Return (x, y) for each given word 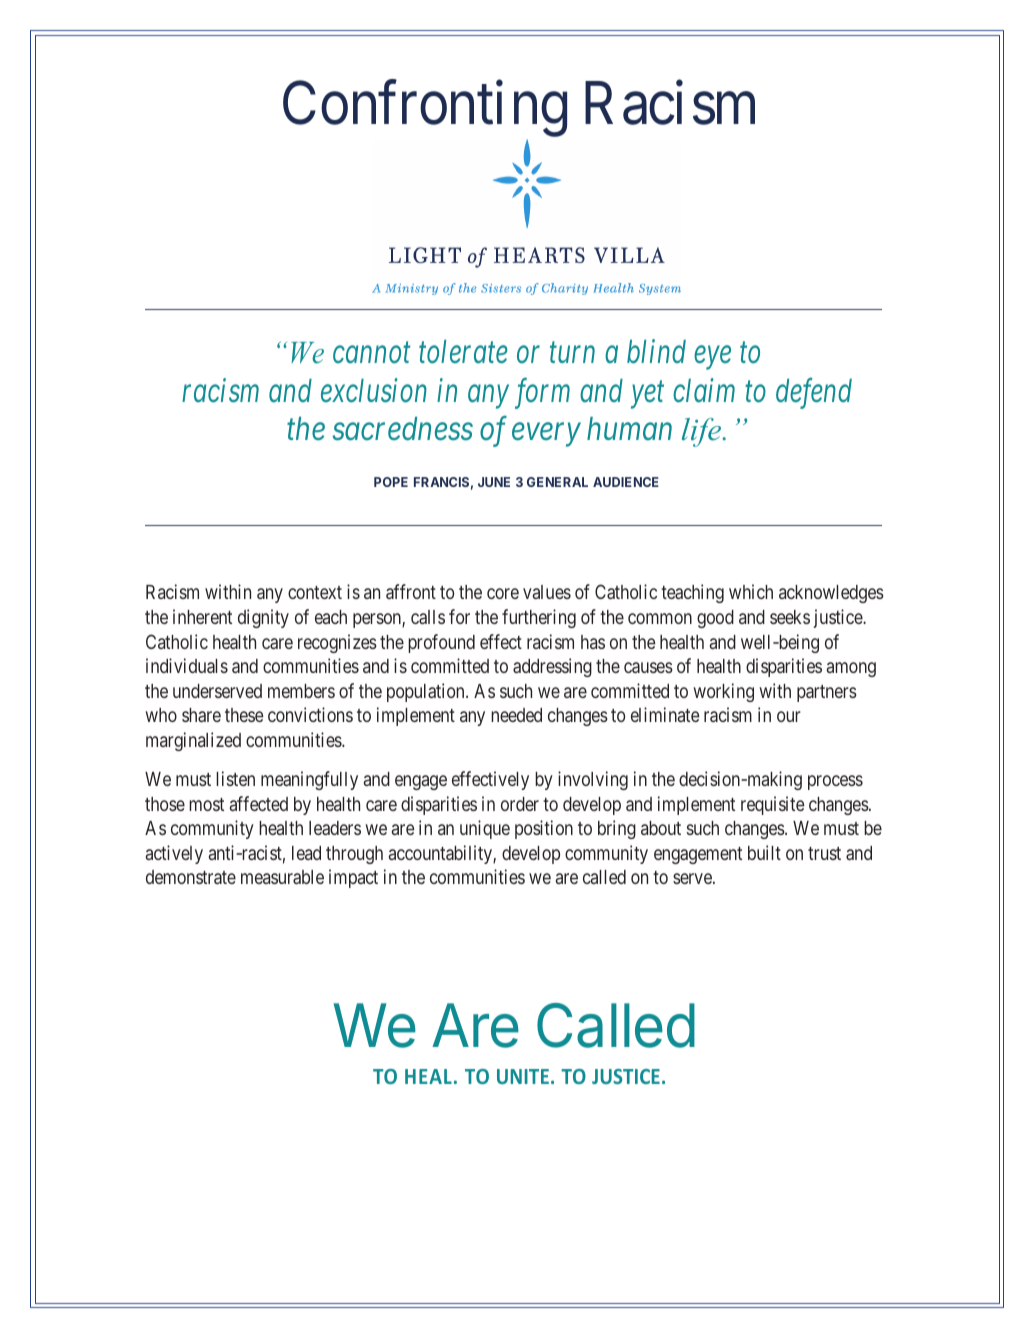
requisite (773, 805)
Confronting (425, 110)
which (751, 591)
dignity (263, 618)
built (764, 852)
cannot (371, 354)
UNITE (523, 1076)
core (503, 594)
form (542, 393)
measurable (282, 877)
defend (814, 393)
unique (485, 829)
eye (712, 358)
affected (259, 803)
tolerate (463, 352)
